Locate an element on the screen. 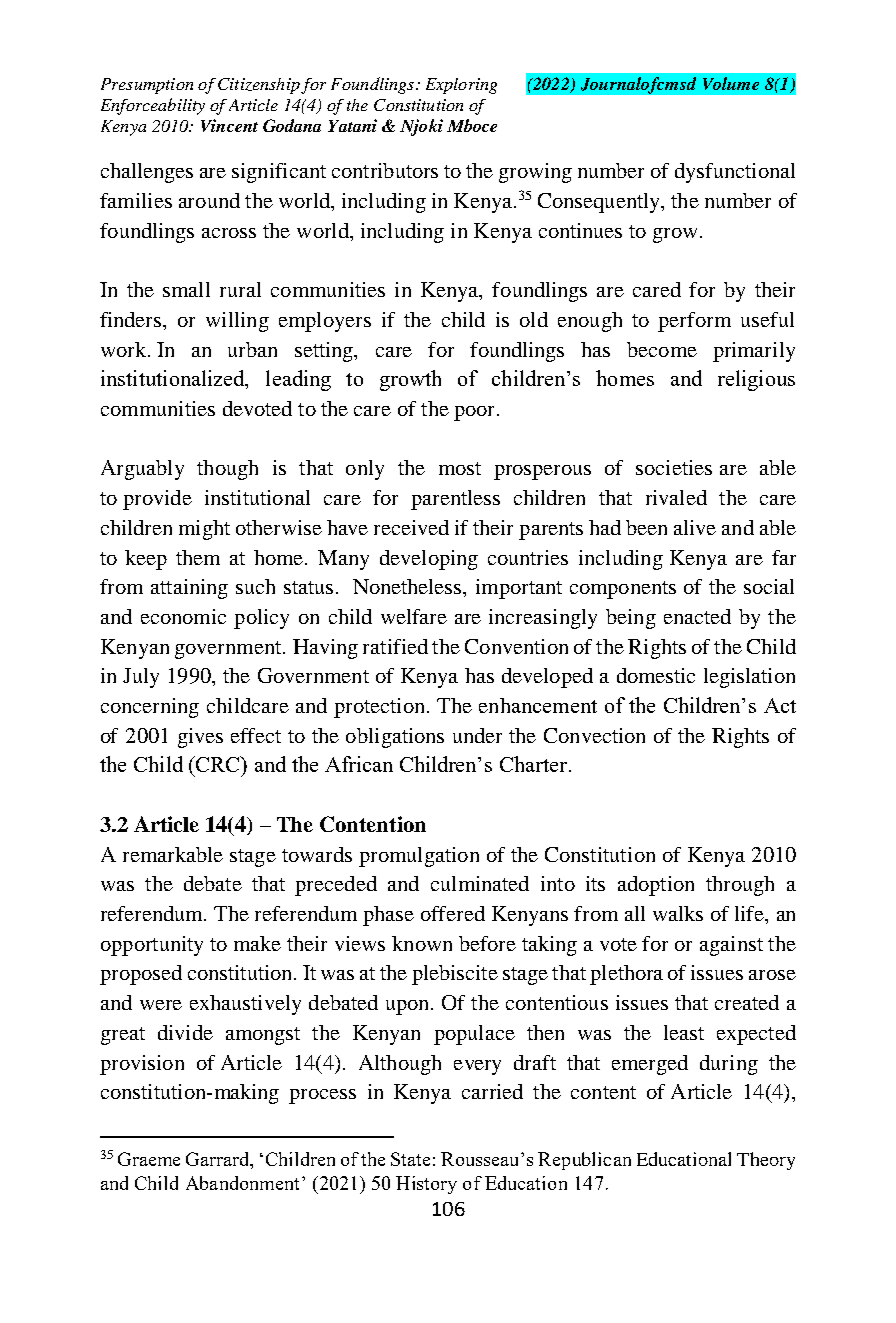  Vincent is located at coordinates (229, 125).
